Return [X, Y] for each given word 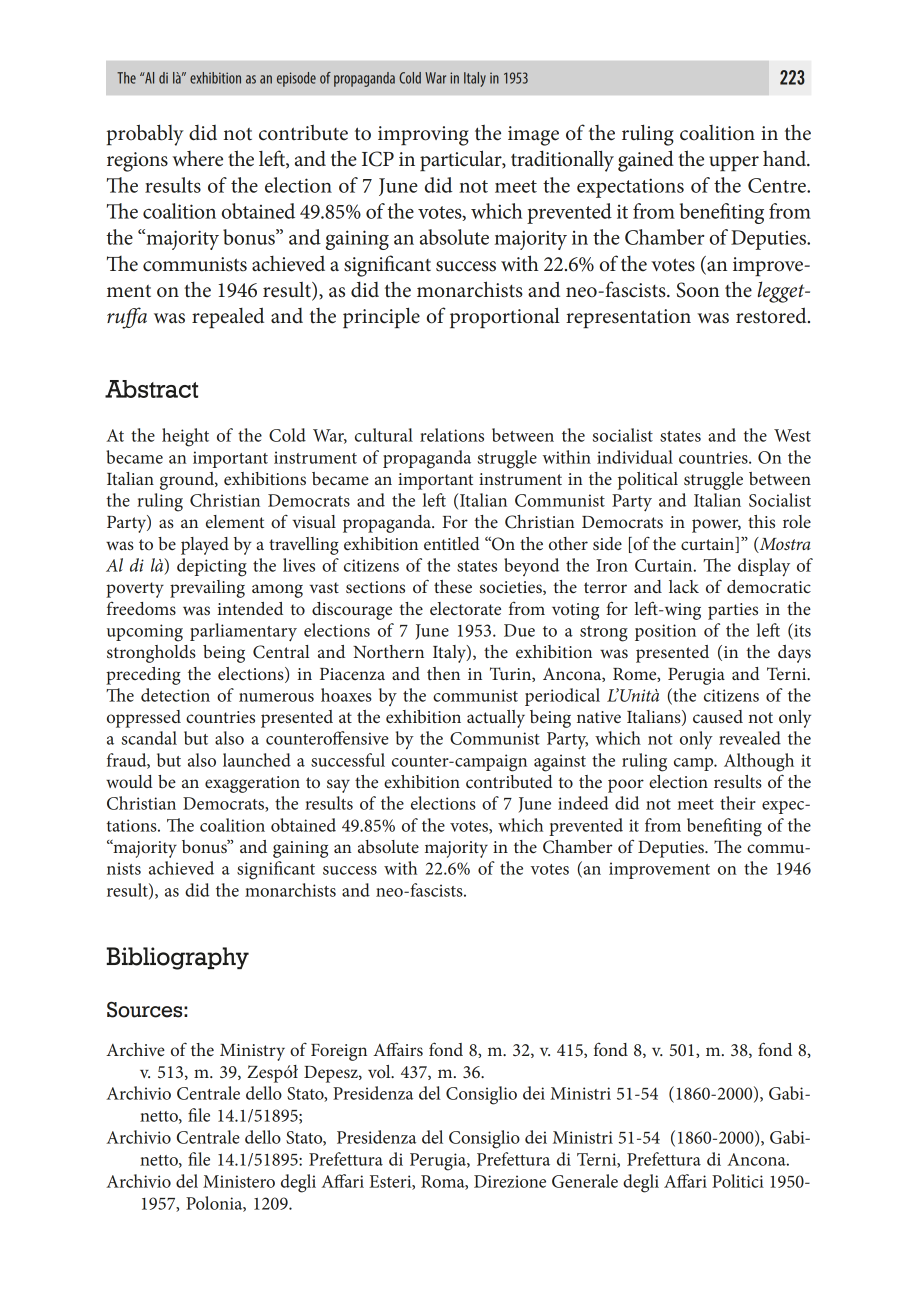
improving [423, 136]
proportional [505, 317]
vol [380, 1071]
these [453, 586]
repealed [228, 317]
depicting [212, 567]
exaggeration [252, 784]
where [197, 159]
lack [684, 586]
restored [772, 315]
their [738, 803]
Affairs [398, 1049]
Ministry [252, 1052]
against [560, 763]
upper [734, 163]
